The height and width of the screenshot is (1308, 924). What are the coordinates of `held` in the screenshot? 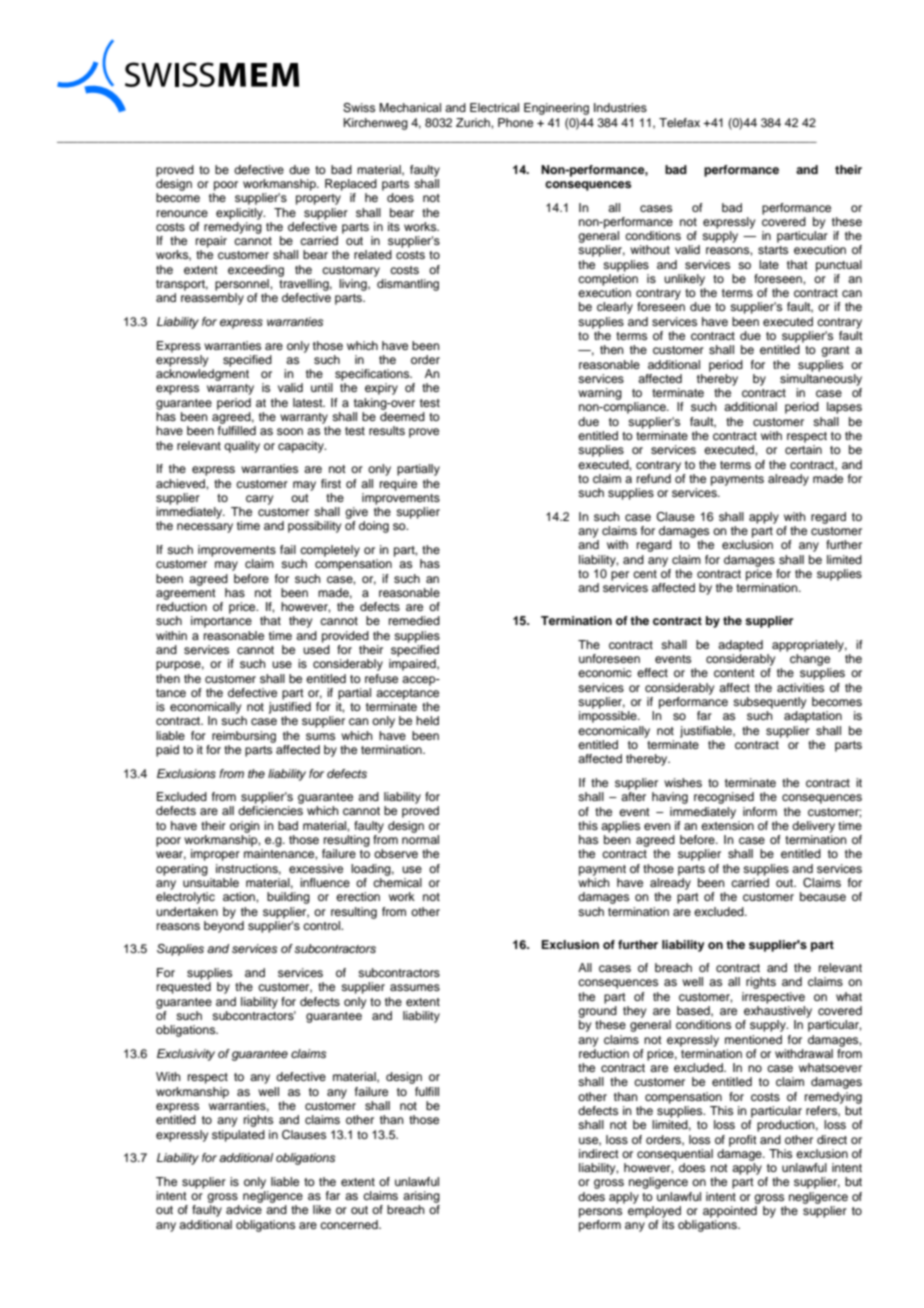 It's located at (427, 720).
